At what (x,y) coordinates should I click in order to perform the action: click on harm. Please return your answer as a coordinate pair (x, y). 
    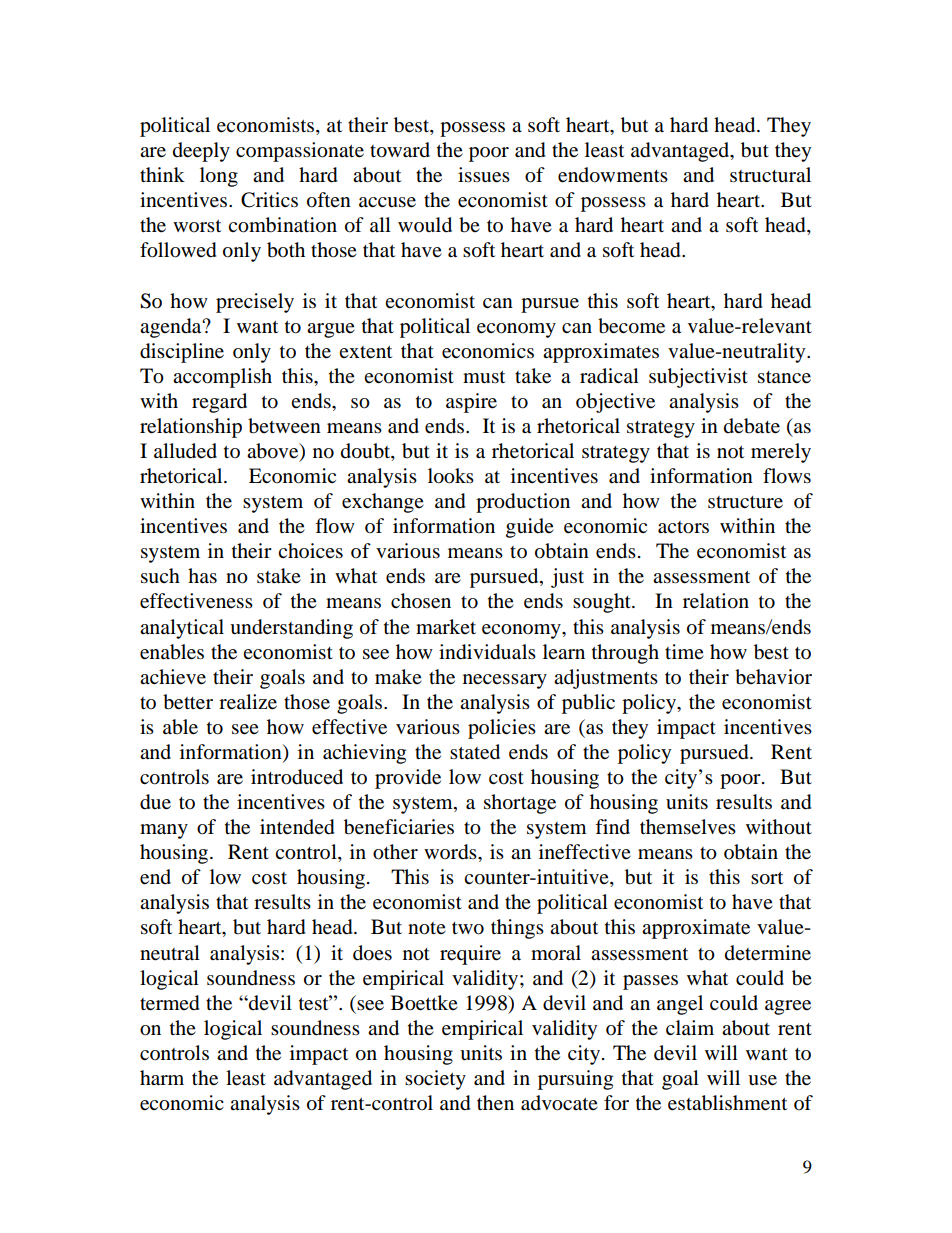
    Looking at the image, I should click on (162, 1078).
